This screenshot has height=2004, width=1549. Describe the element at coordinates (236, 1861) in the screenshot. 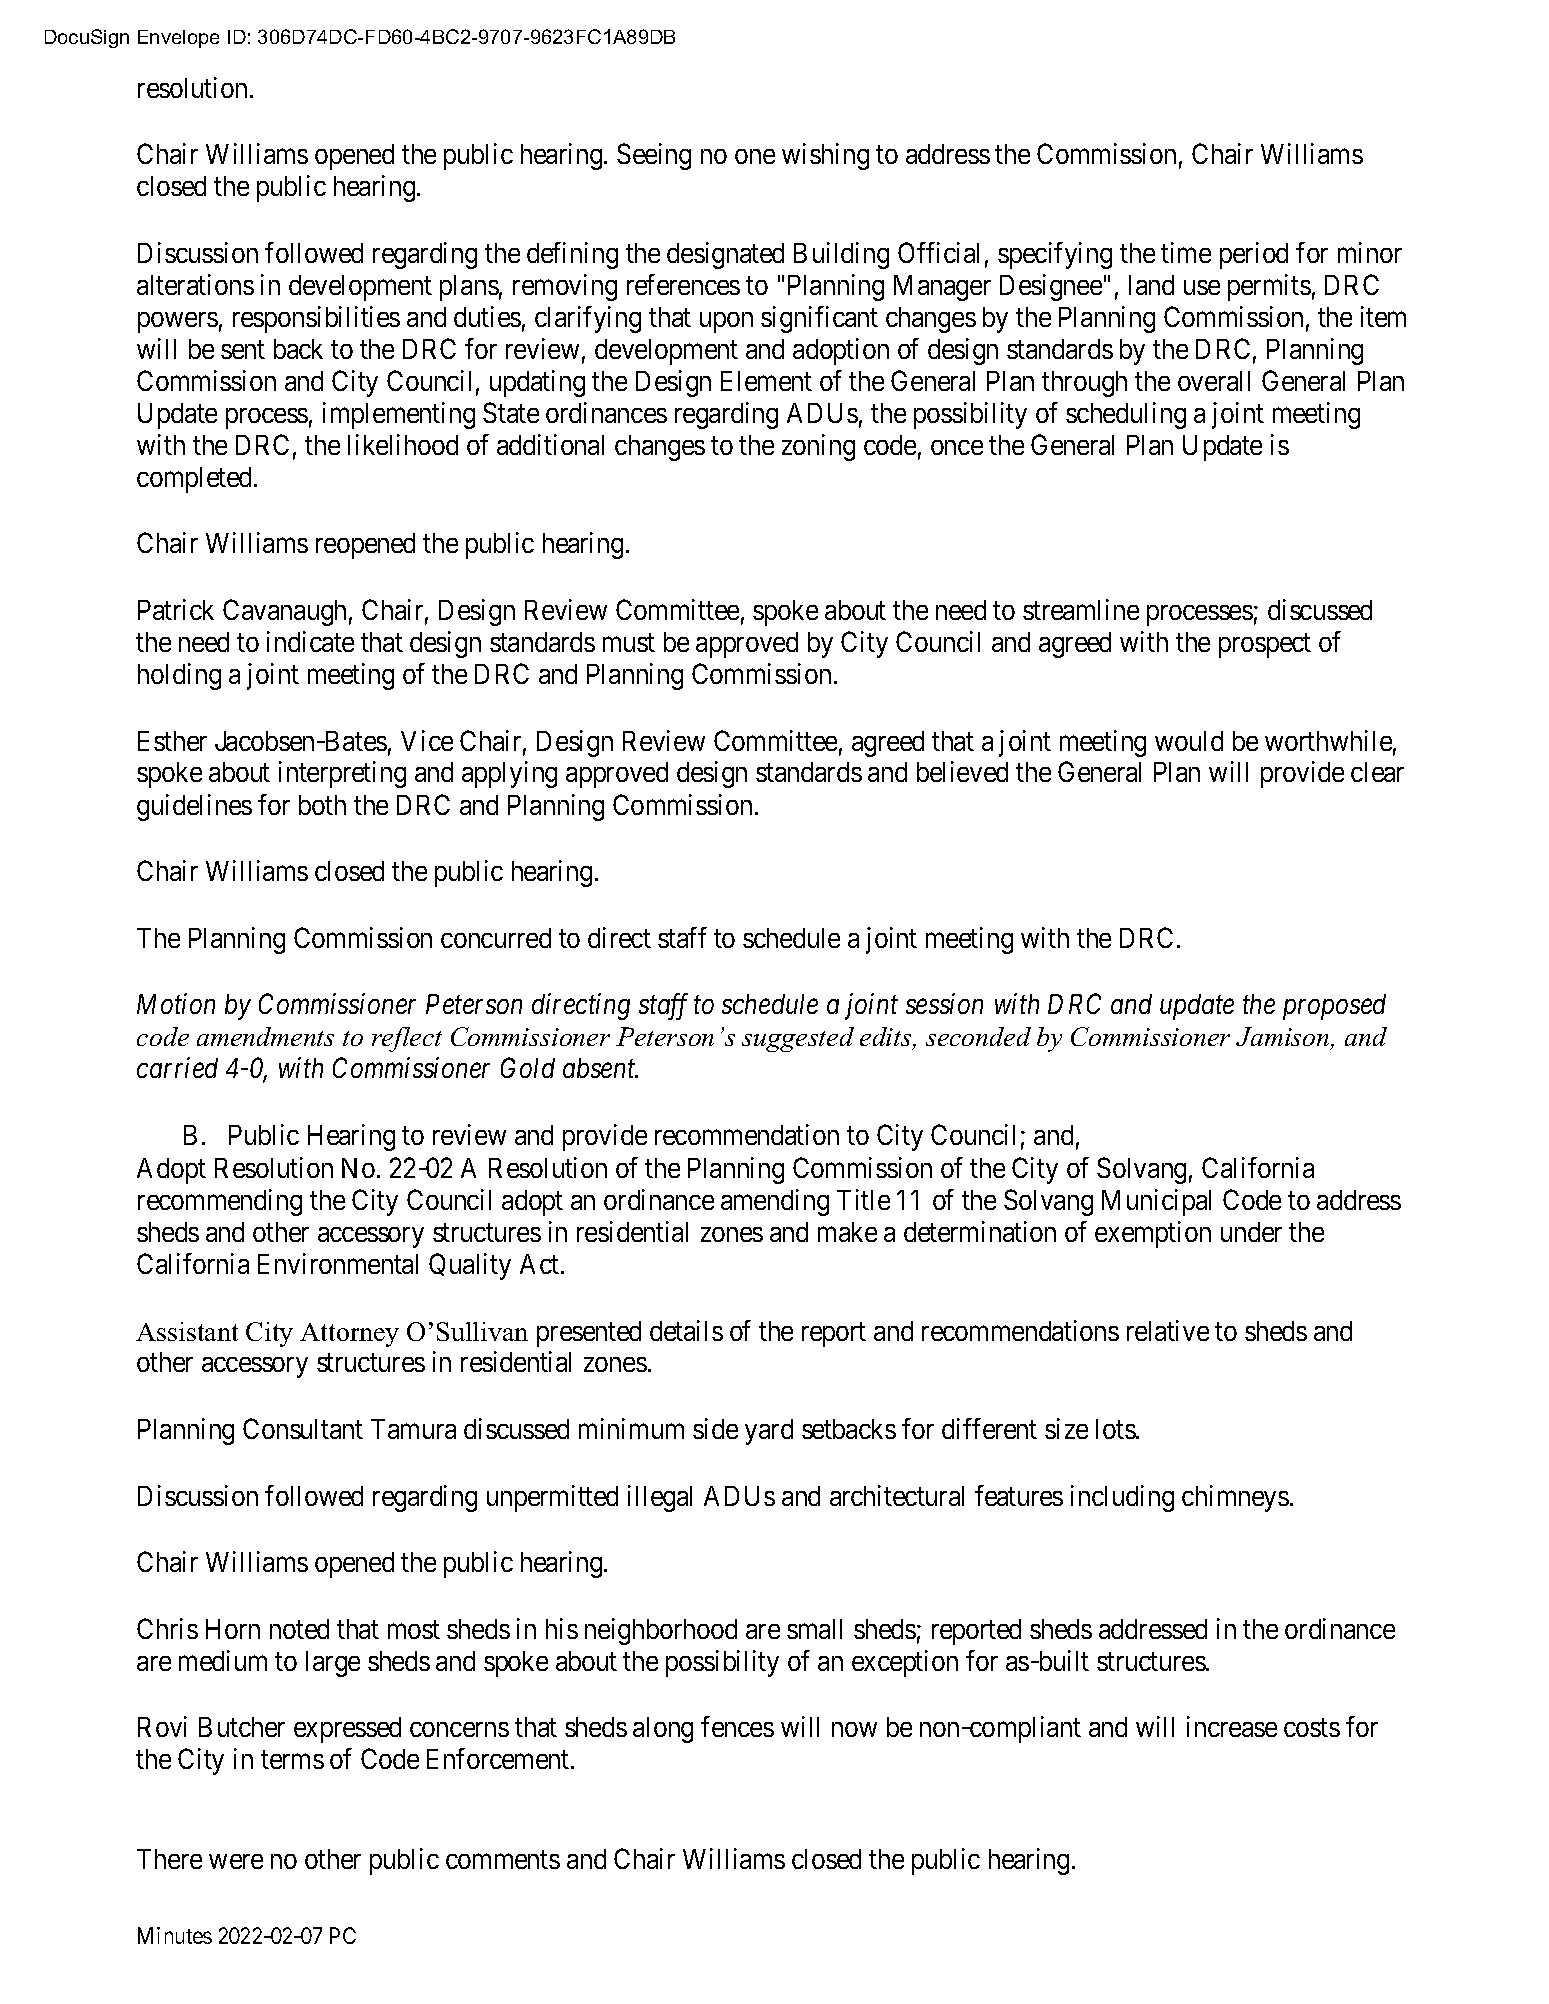

I see `were` at that location.
